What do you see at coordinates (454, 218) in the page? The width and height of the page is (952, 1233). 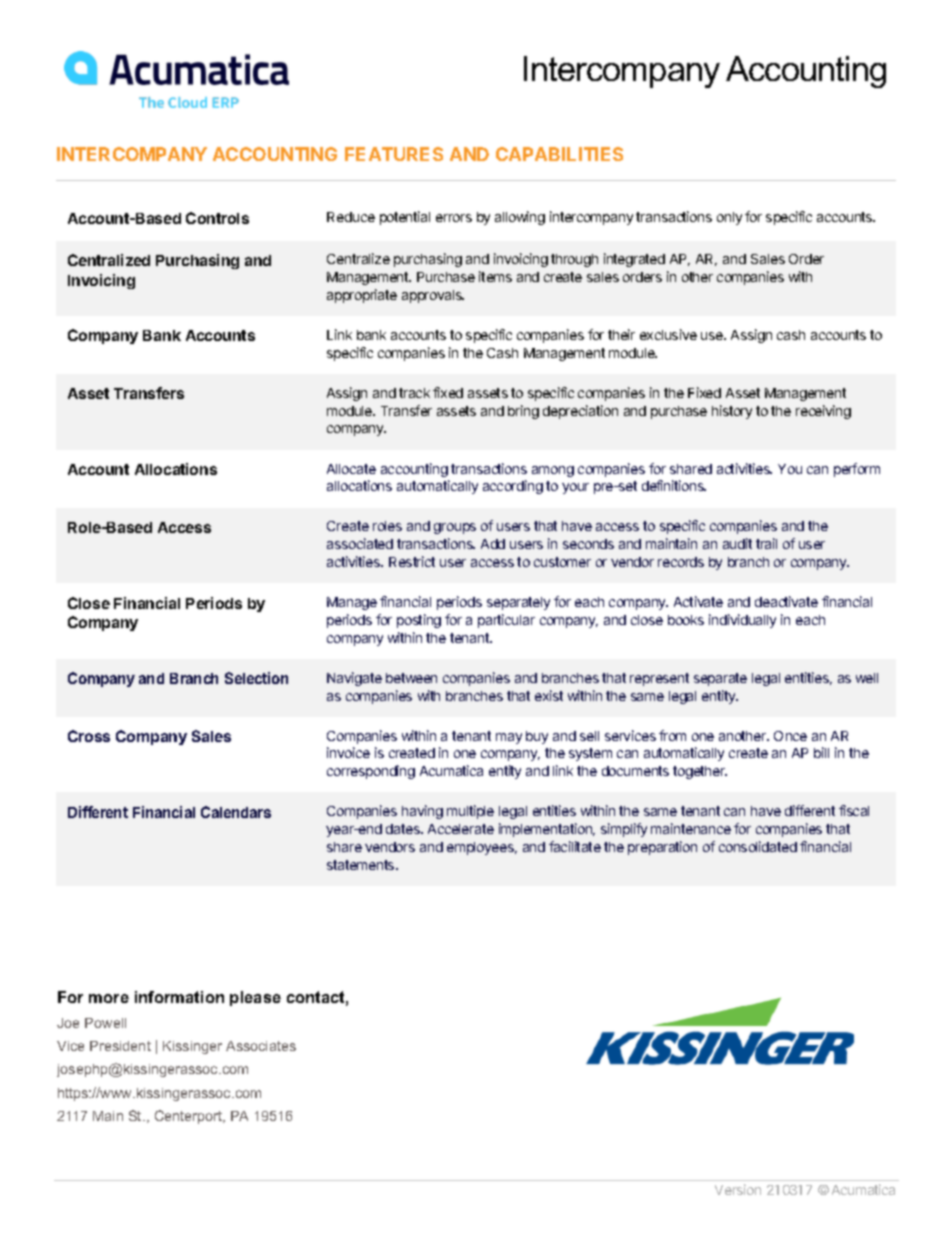 I see `errors` at bounding box center [454, 218].
